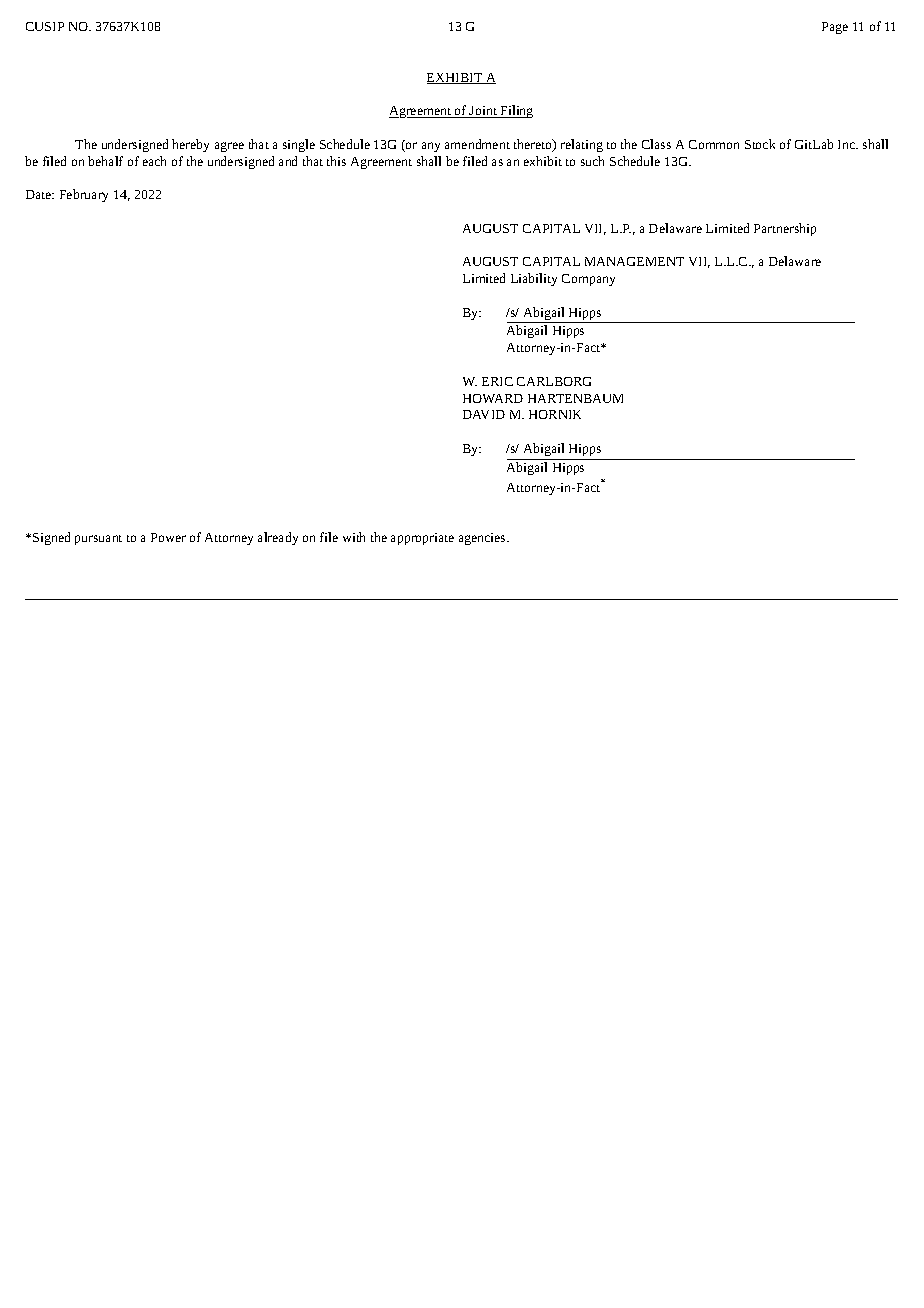 This screenshot has width=924, height=1308. I want to click on appropriate, so click(422, 539).
